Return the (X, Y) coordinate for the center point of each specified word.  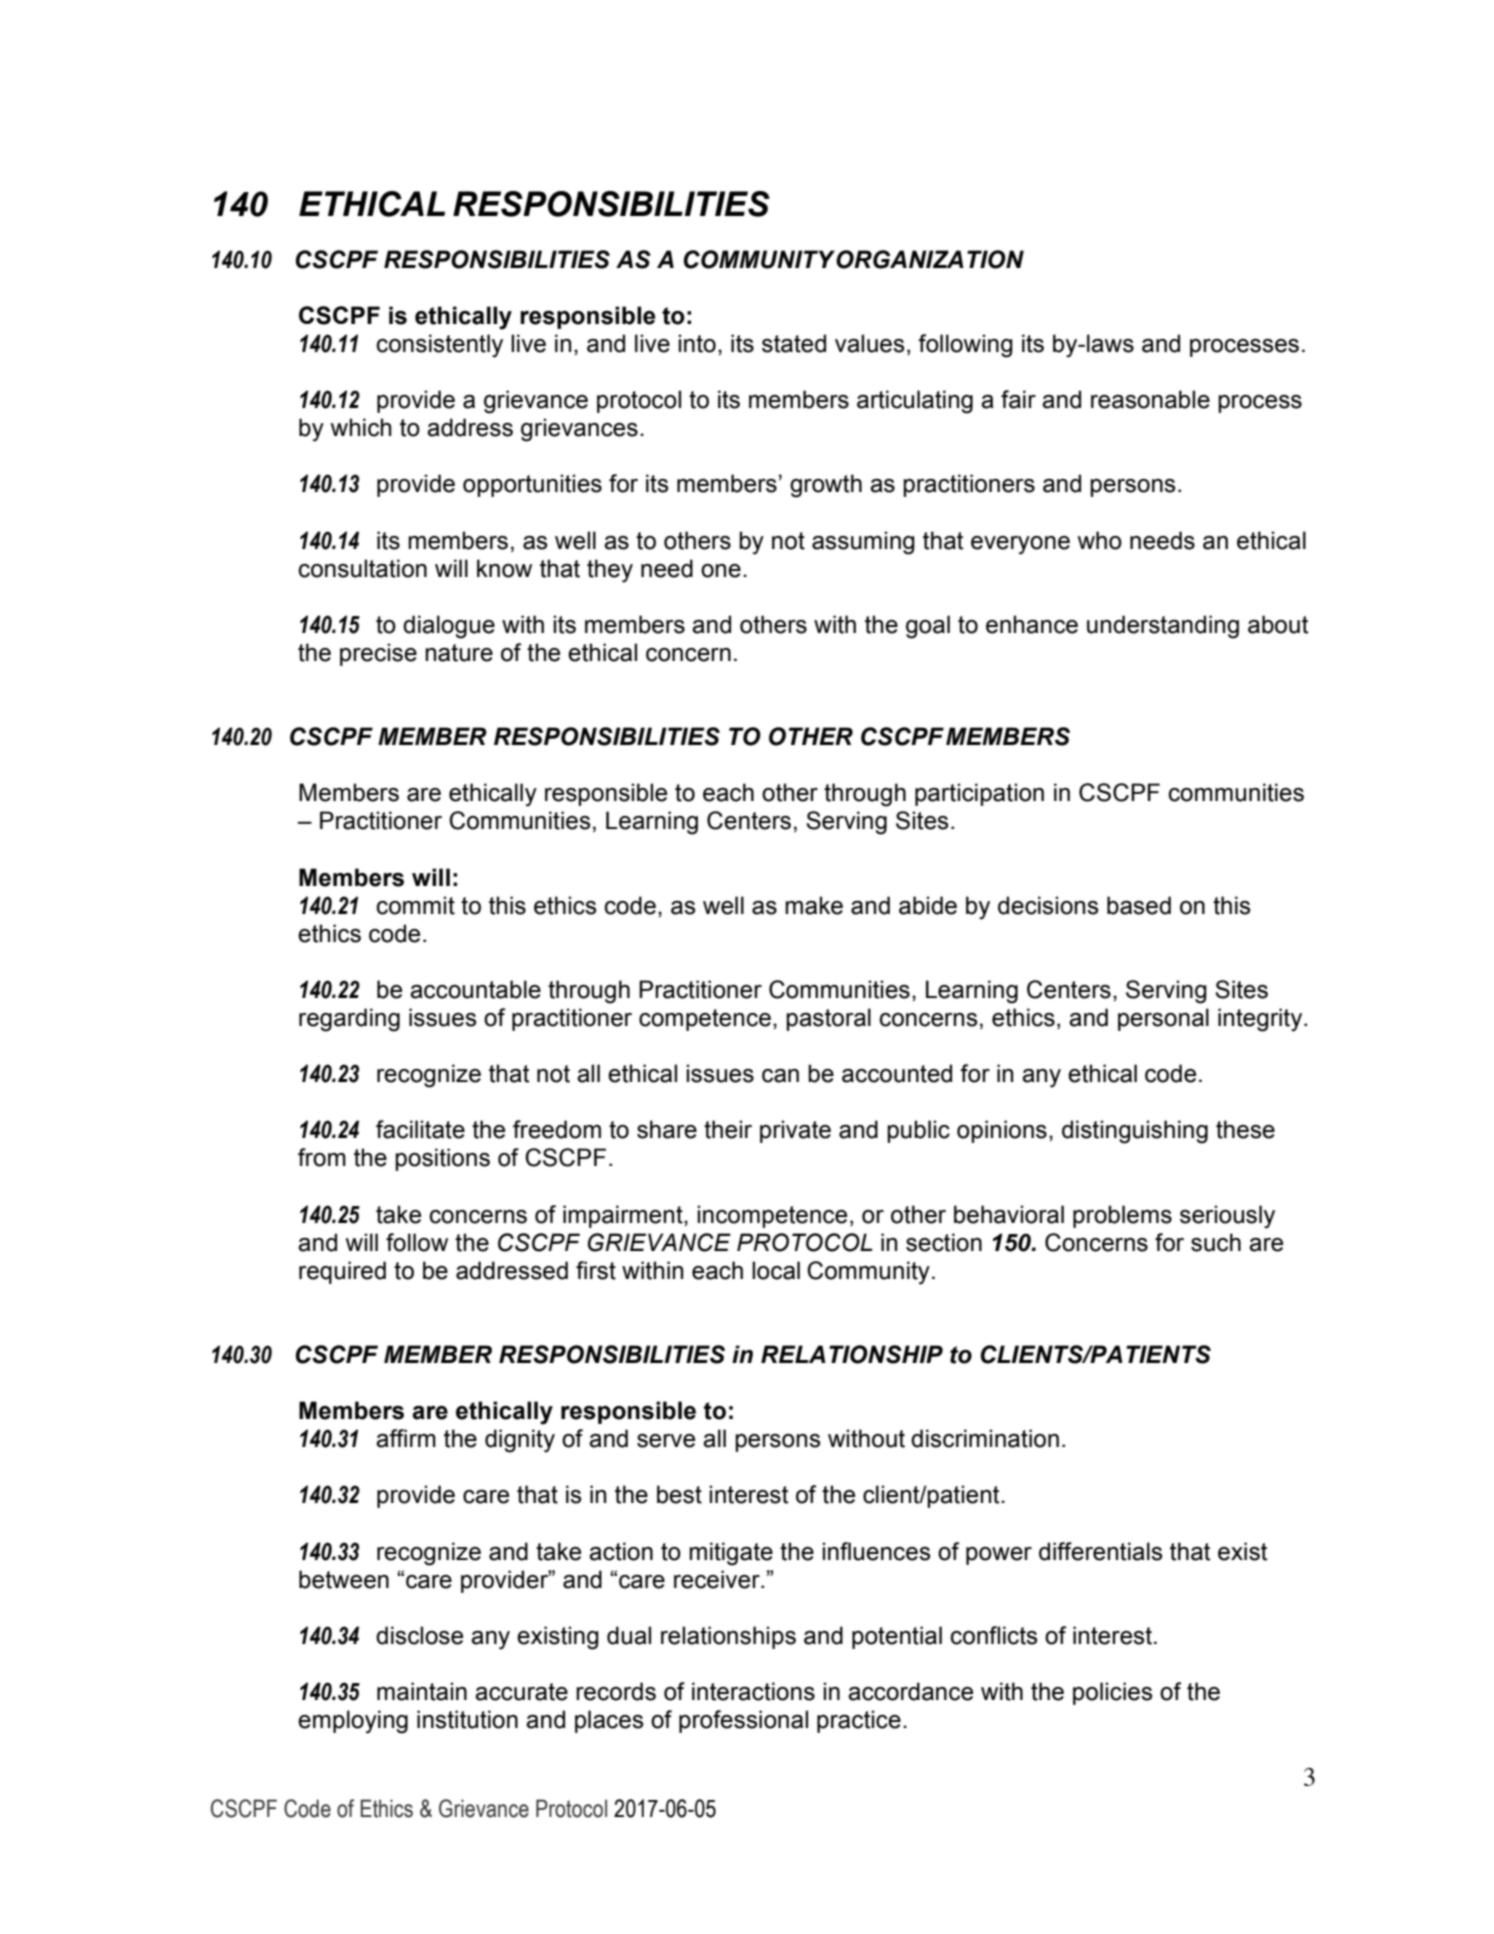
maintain (422, 1691)
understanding (1163, 627)
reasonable (1150, 399)
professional (743, 1721)
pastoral (828, 1019)
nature (459, 653)
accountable (475, 989)
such (1216, 1242)
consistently (440, 346)
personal (1163, 1019)
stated (794, 343)
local (776, 1270)
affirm (406, 1438)
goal (928, 627)
